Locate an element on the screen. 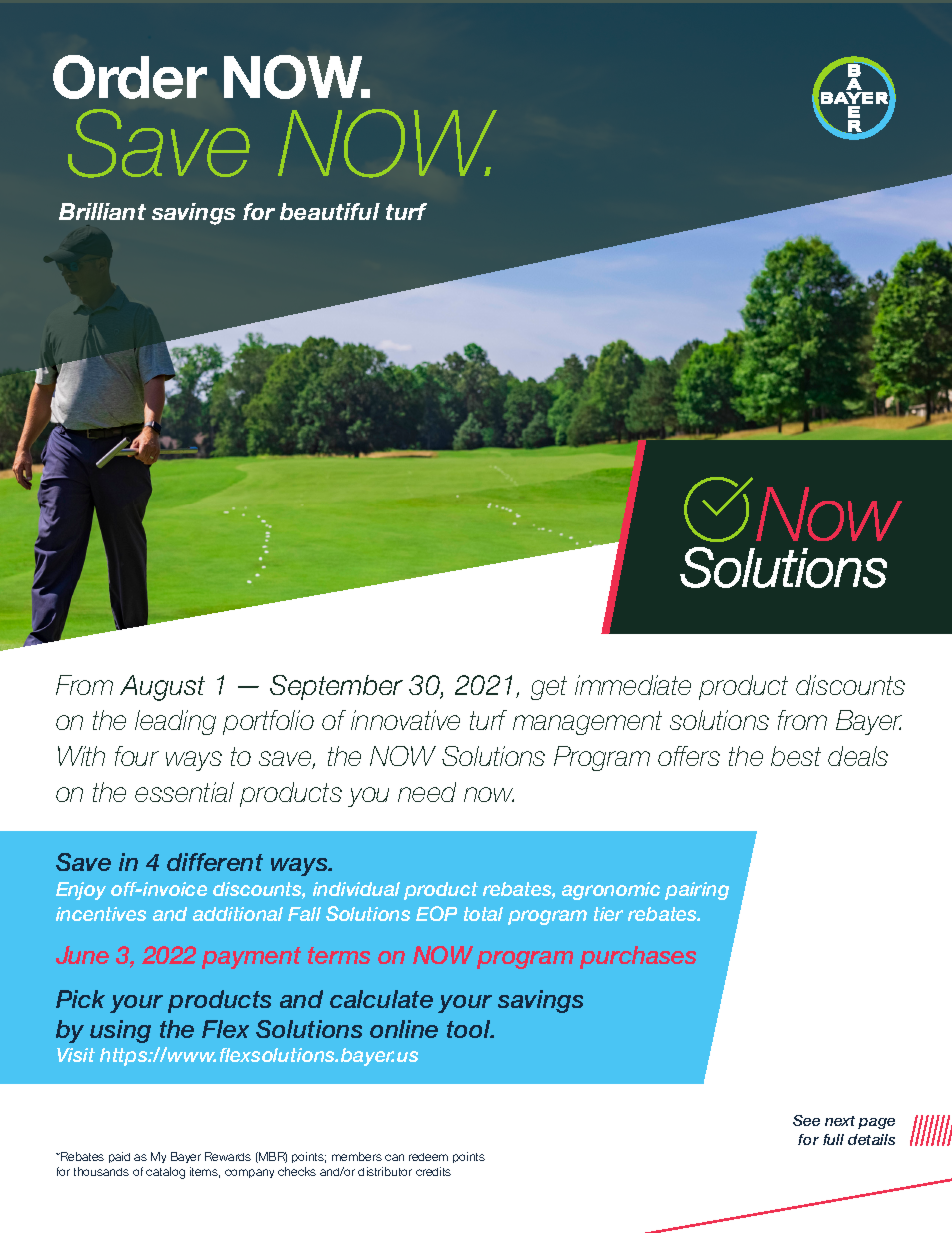 This screenshot has height=1233, width=952. Order is located at coordinates (130, 77).
